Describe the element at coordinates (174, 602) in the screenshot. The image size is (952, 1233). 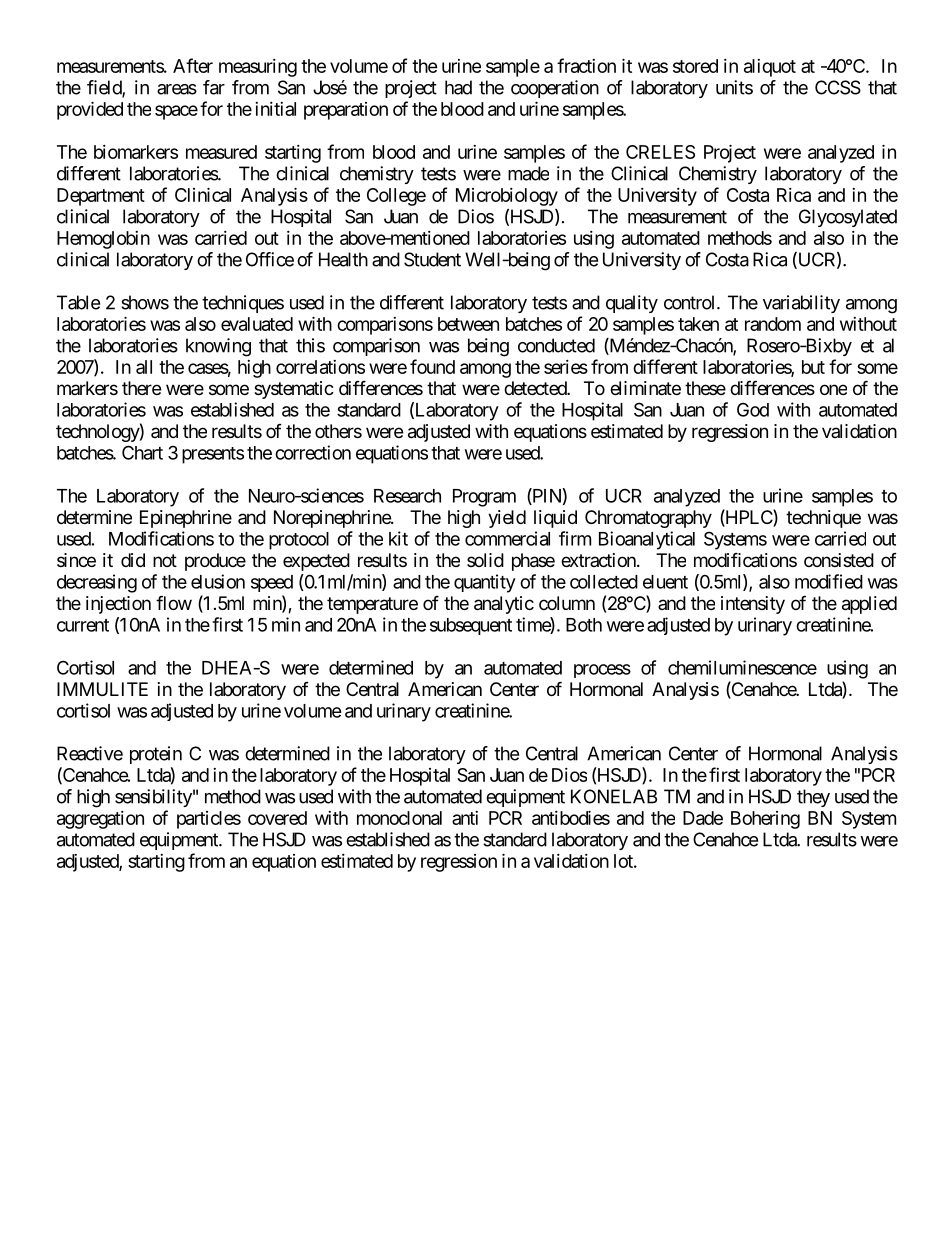
I see `flow` at that location.
